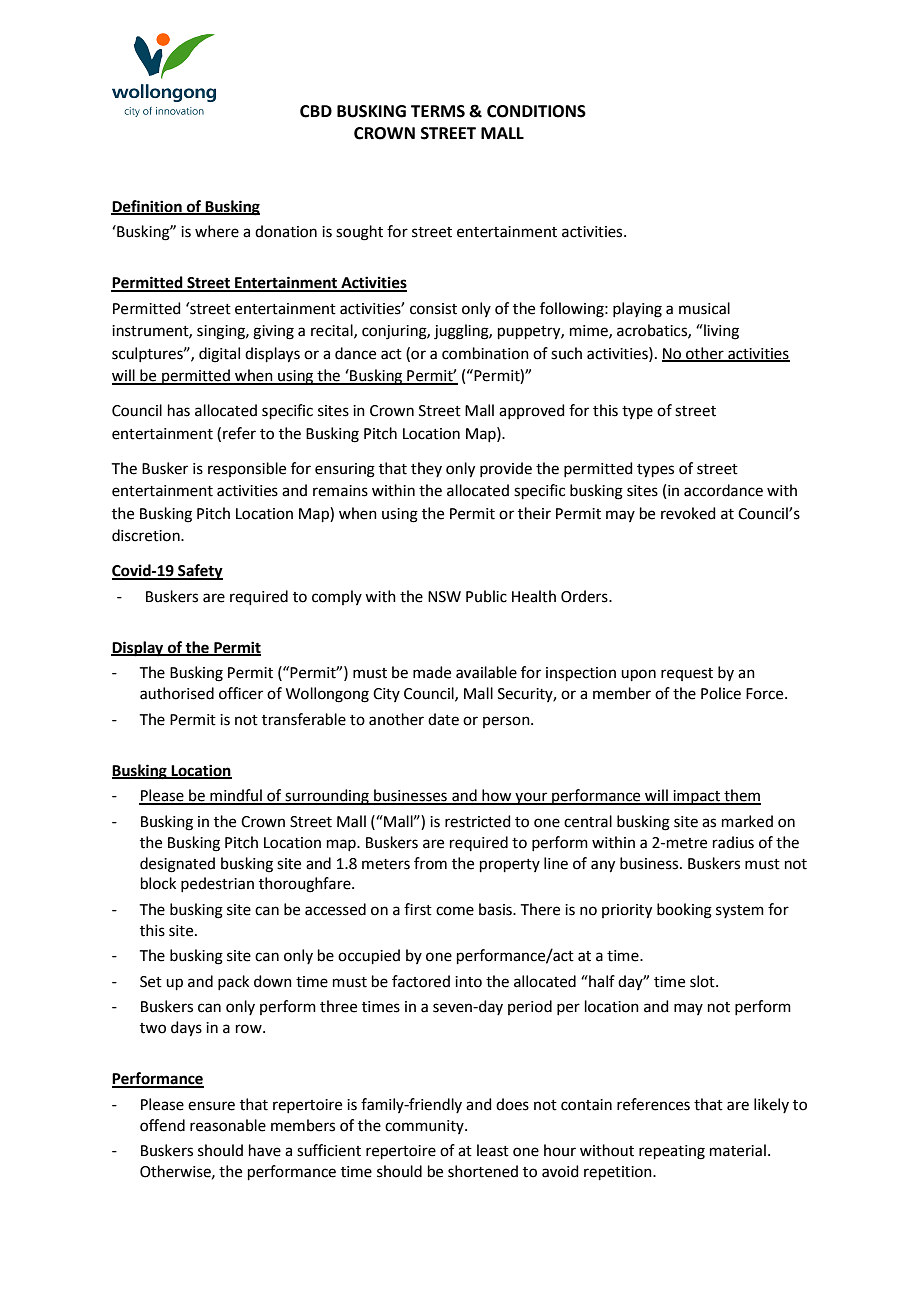 Image resolution: width=924 pixels, height=1308 pixels. What do you see at coordinates (485, 353) in the image?
I see `combination` at bounding box center [485, 353].
